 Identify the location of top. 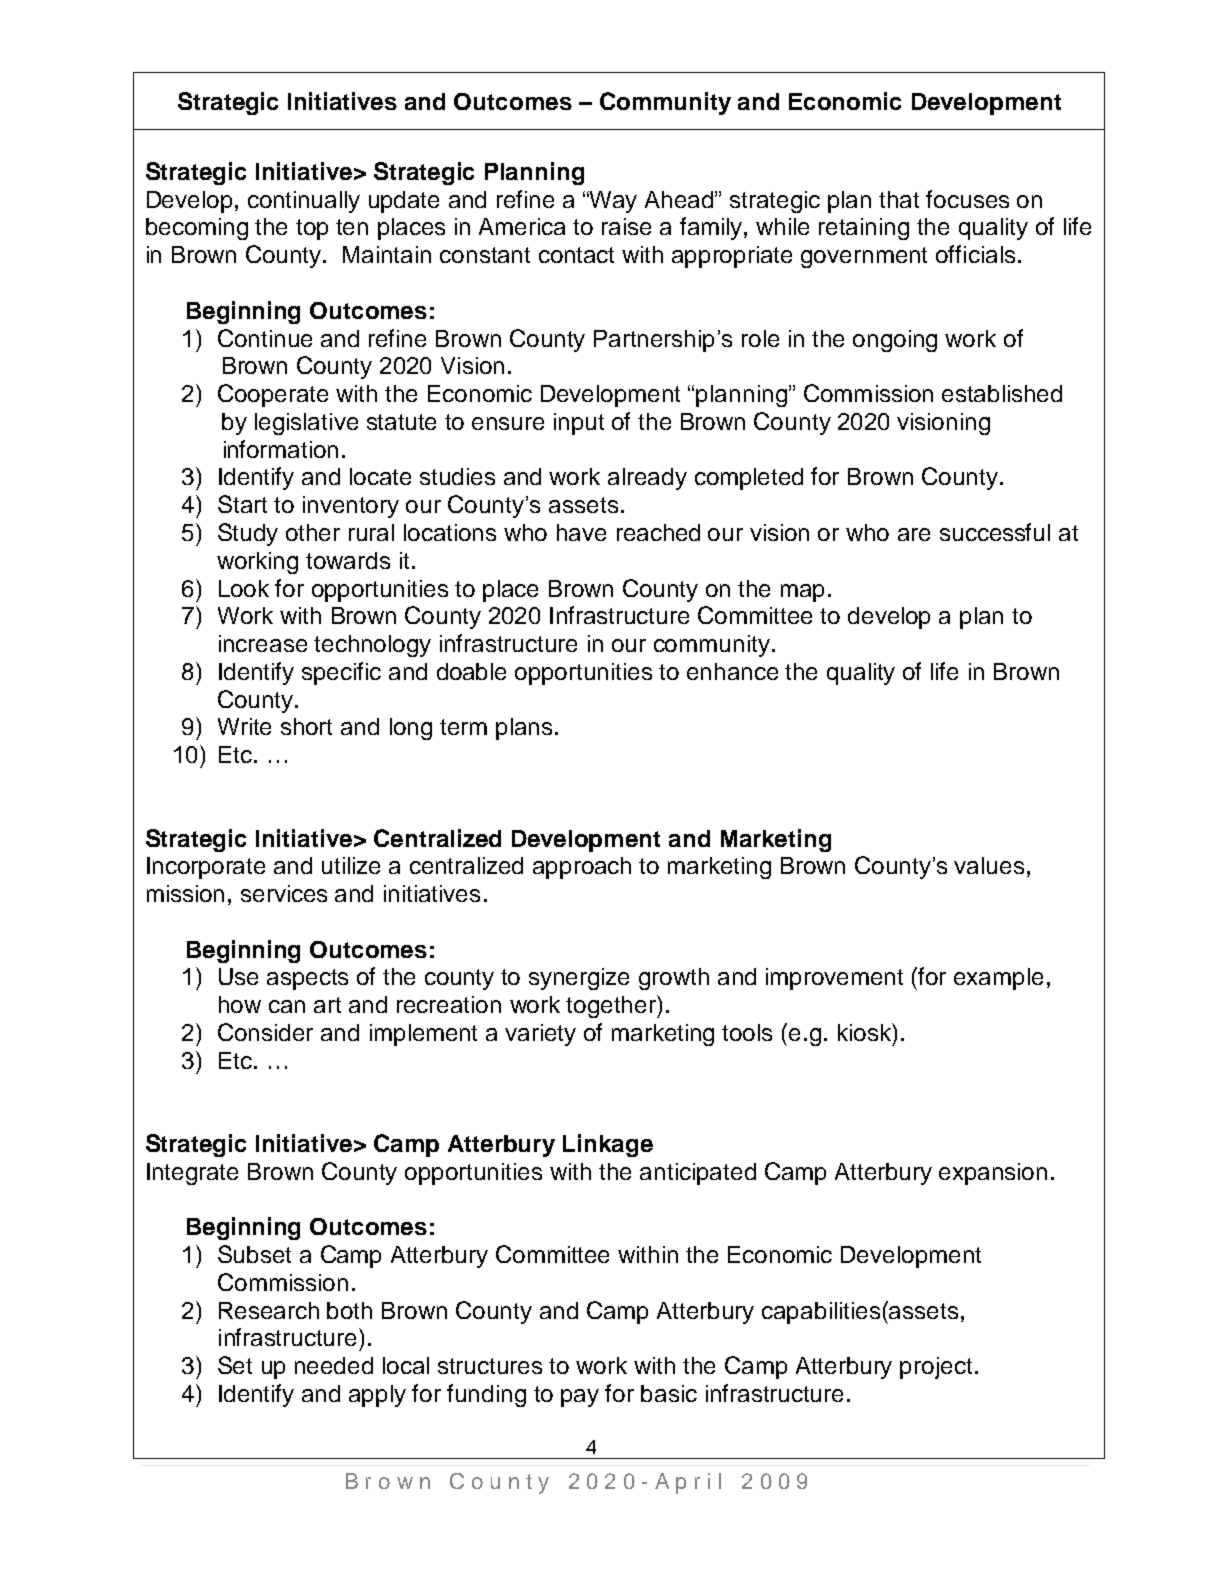
(312, 229).
